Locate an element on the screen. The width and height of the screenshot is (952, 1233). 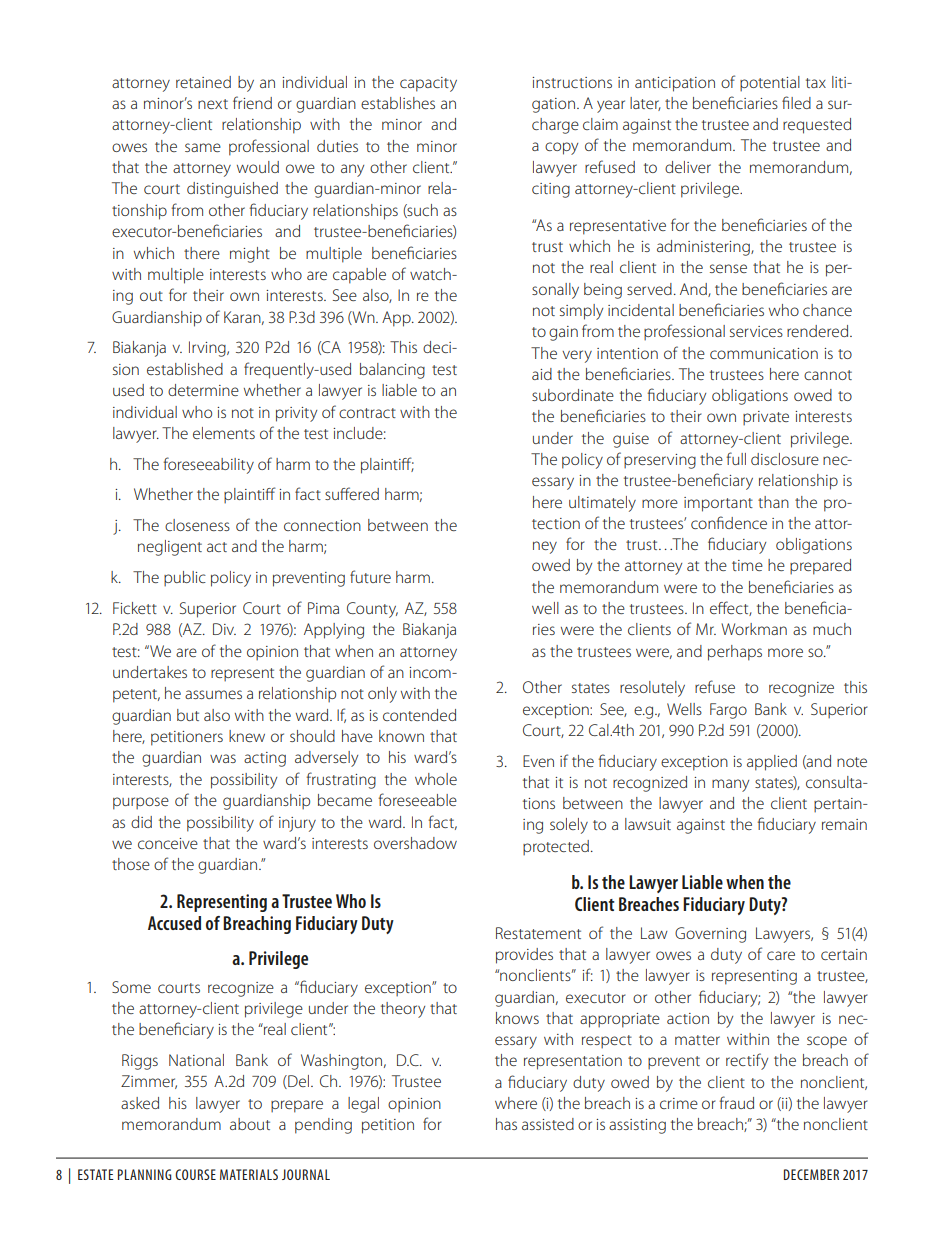
subordinate is located at coordinates (573, 395).
